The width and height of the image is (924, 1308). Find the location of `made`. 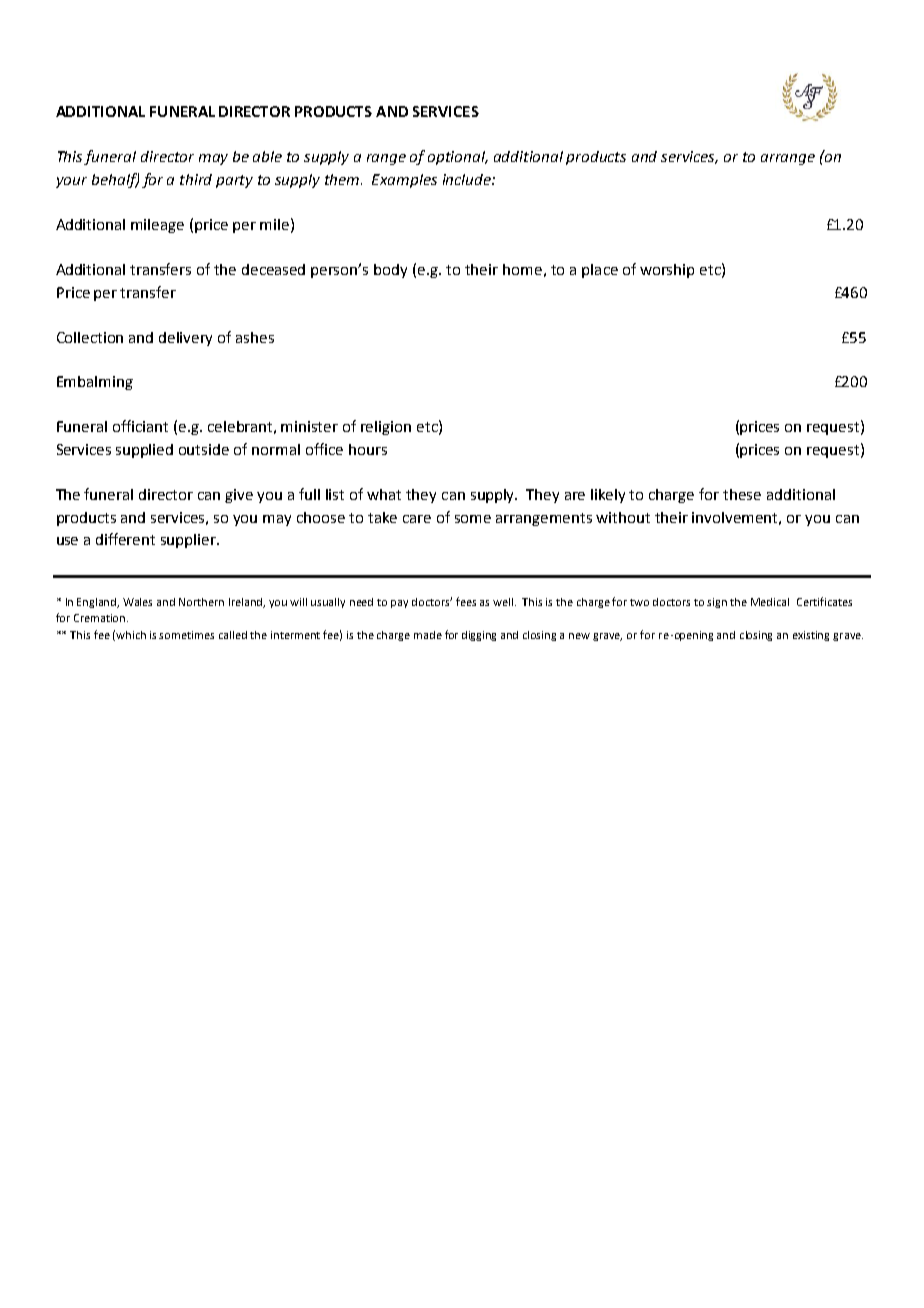

made is located at coordinates (428, 635).
